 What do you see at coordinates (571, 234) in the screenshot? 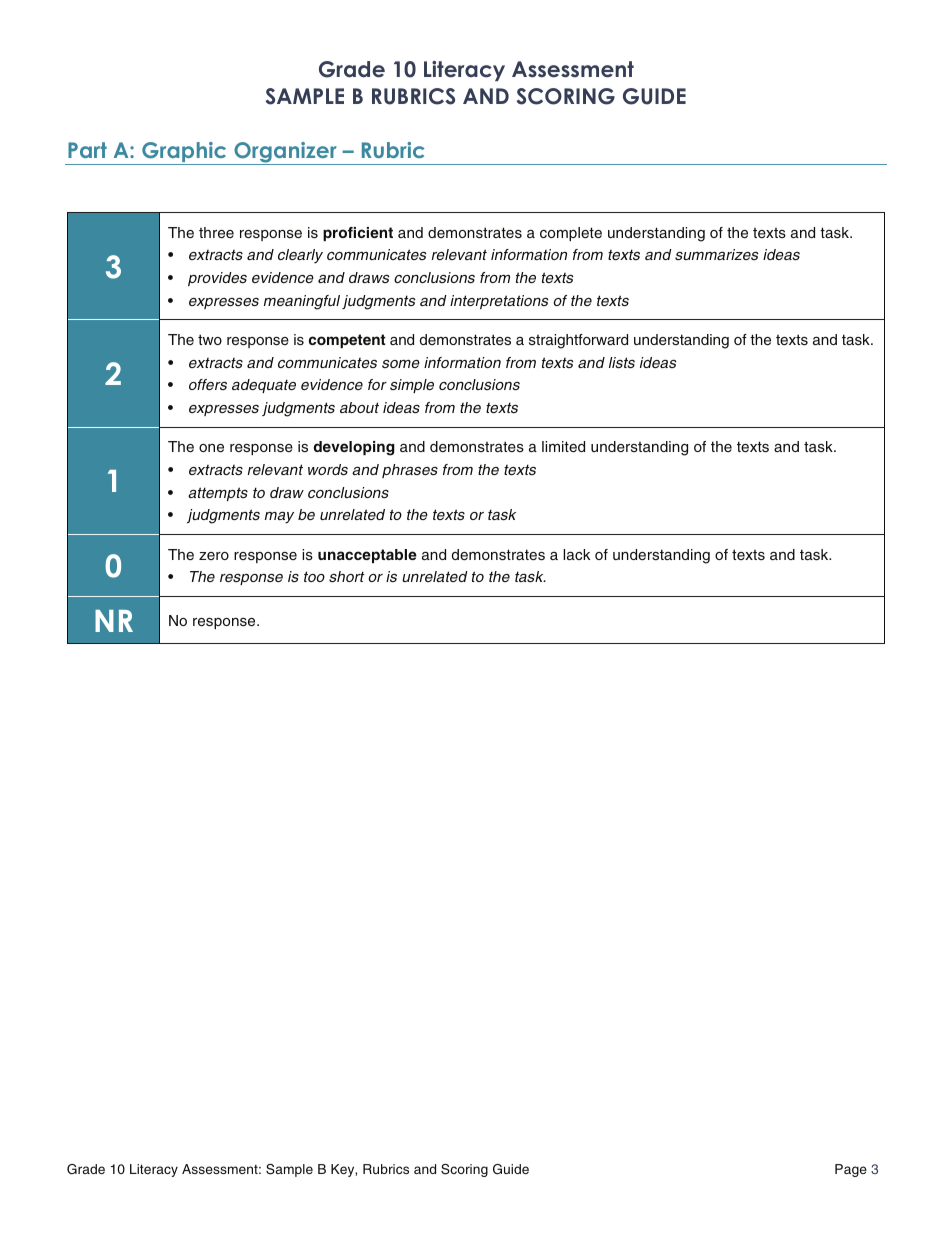
I see `complete` at bounding box center [571, 234].
